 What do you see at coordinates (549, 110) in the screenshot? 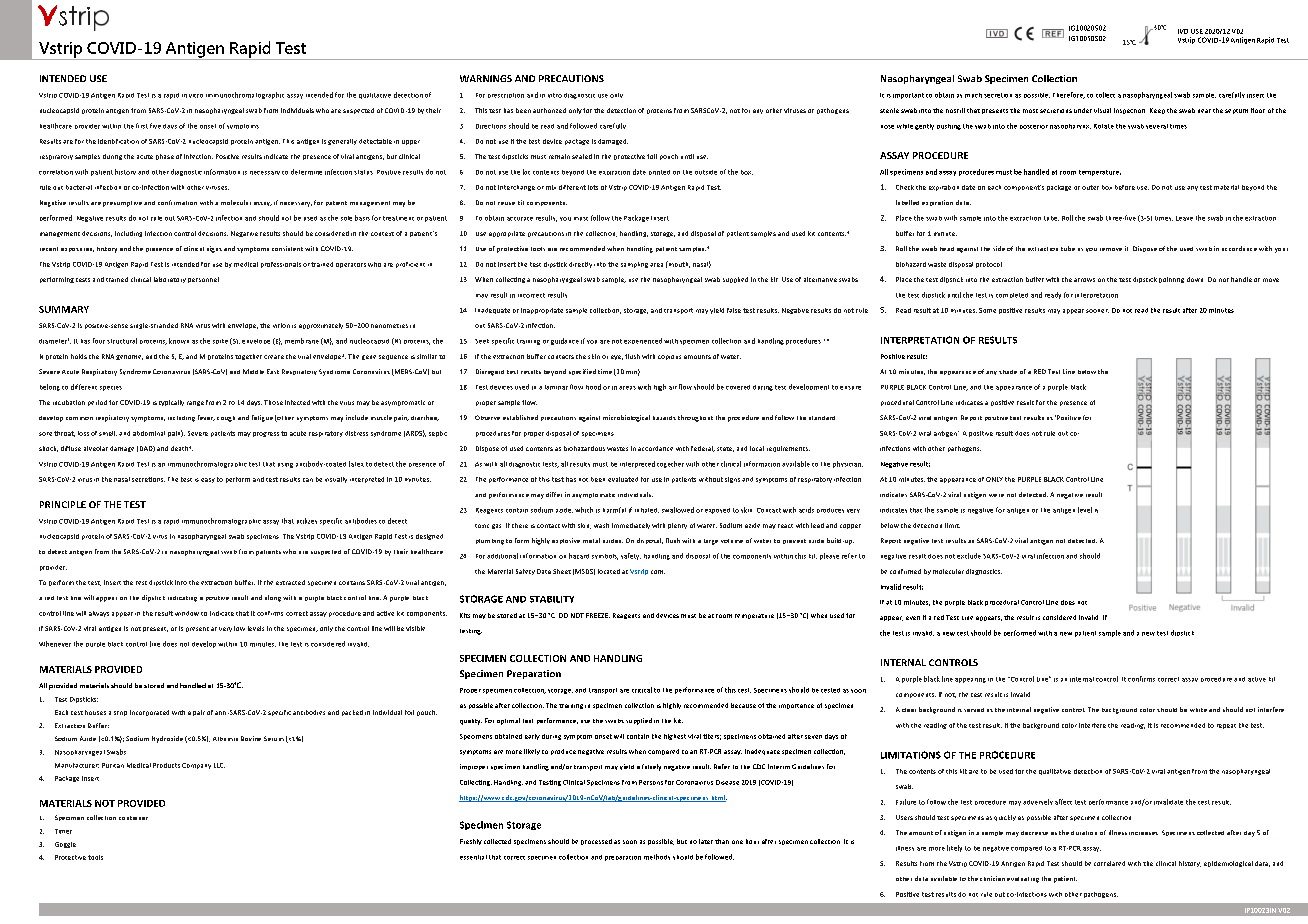
I see `authorized` at bounding box center [549, 110].
